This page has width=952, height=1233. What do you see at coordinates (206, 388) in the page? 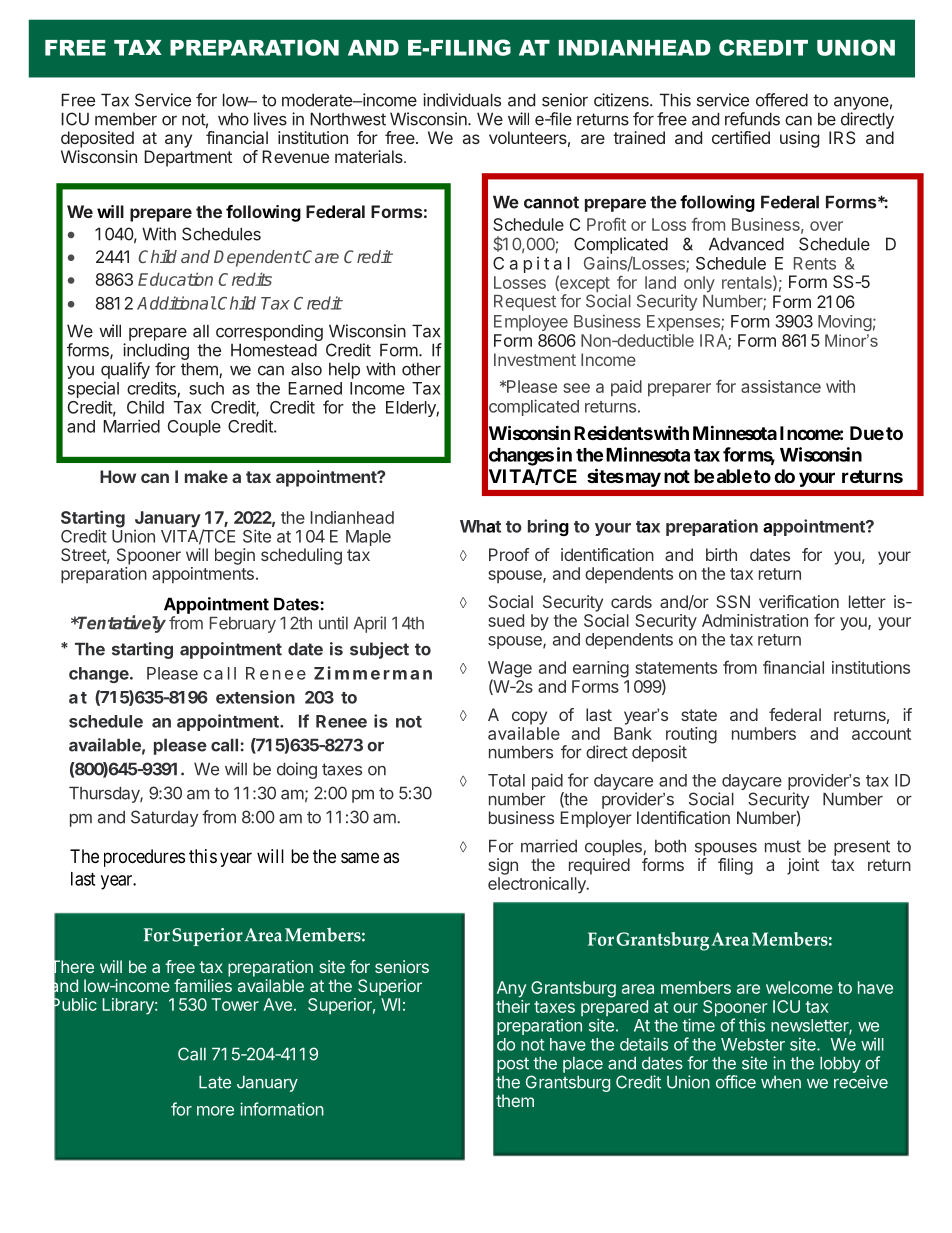
I see `such` at bounding box center [206, 388].
